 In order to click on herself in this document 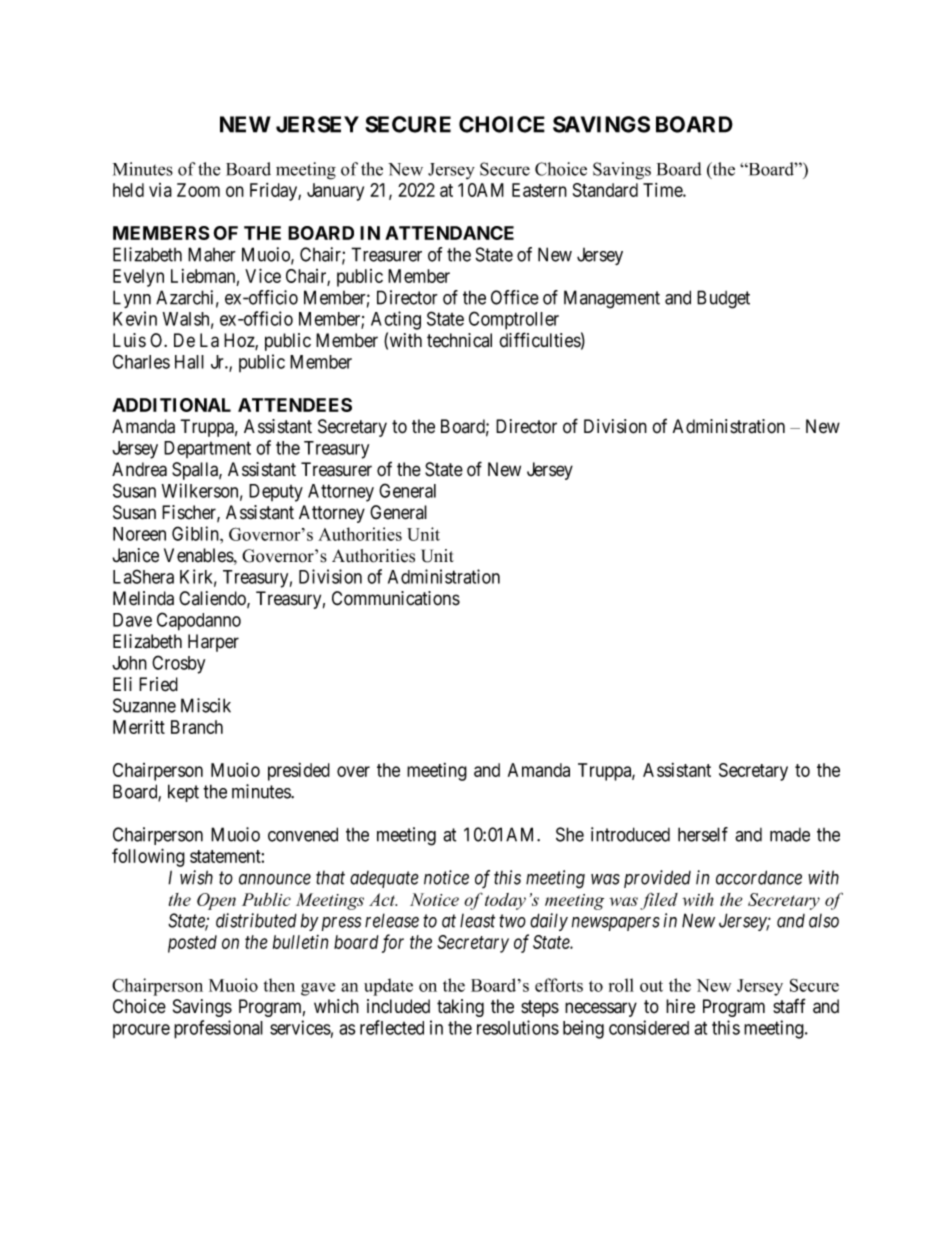, I will do `click(703, 834)`.
